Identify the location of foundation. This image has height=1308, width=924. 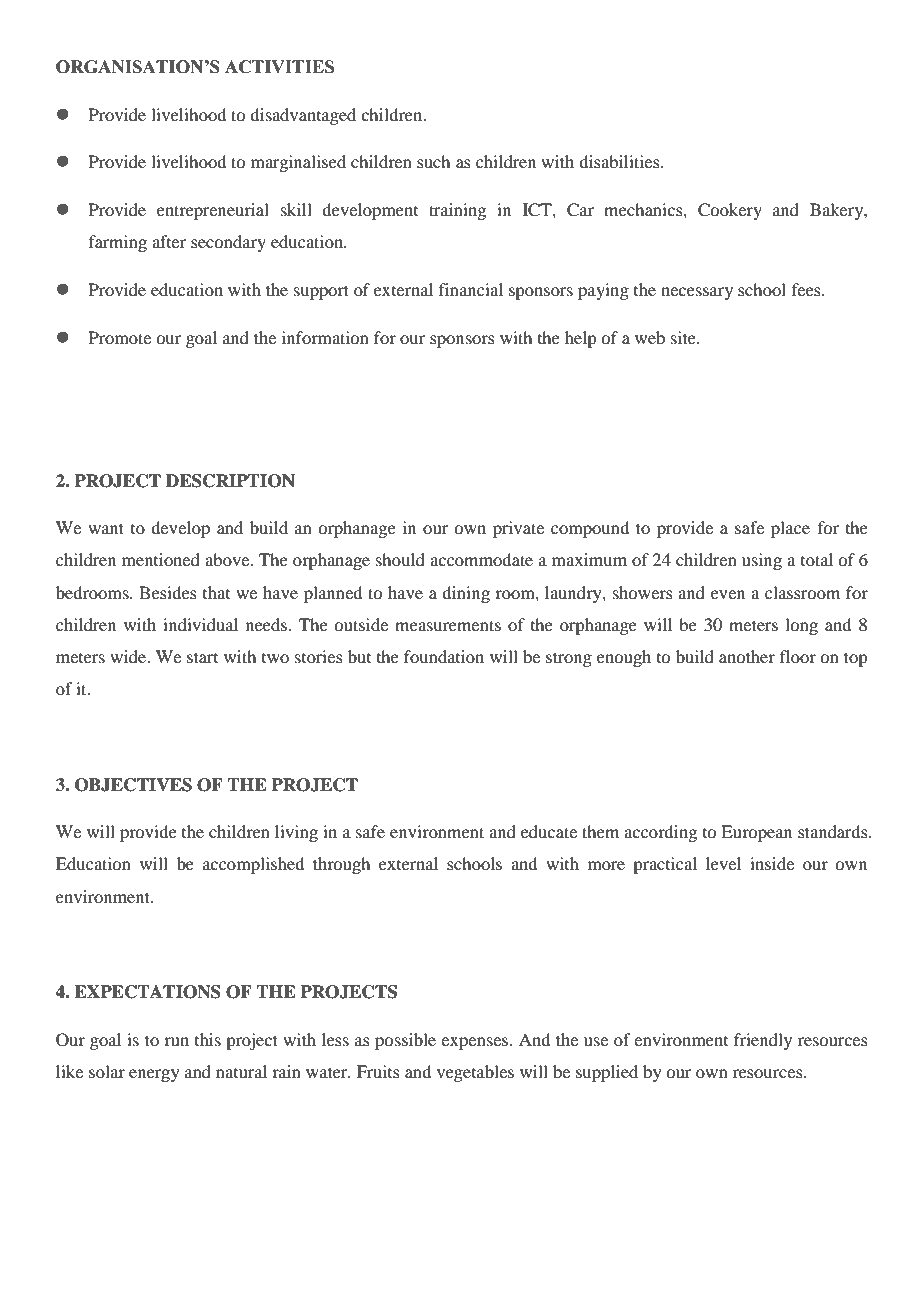
(444, 656).
